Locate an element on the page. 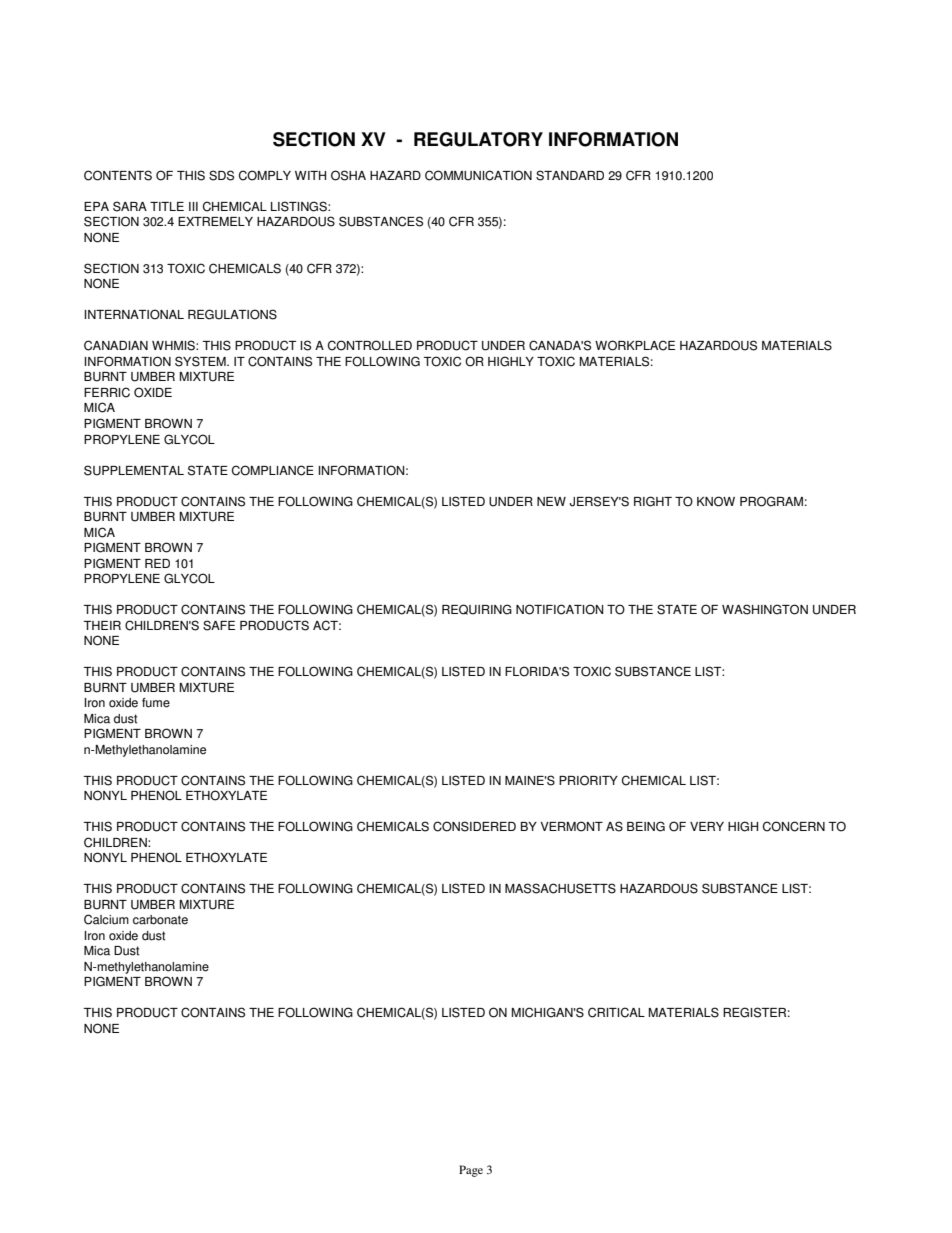 The height and width of the image is (1233, 952). STANDARD is located at coordinates (570, 175).
